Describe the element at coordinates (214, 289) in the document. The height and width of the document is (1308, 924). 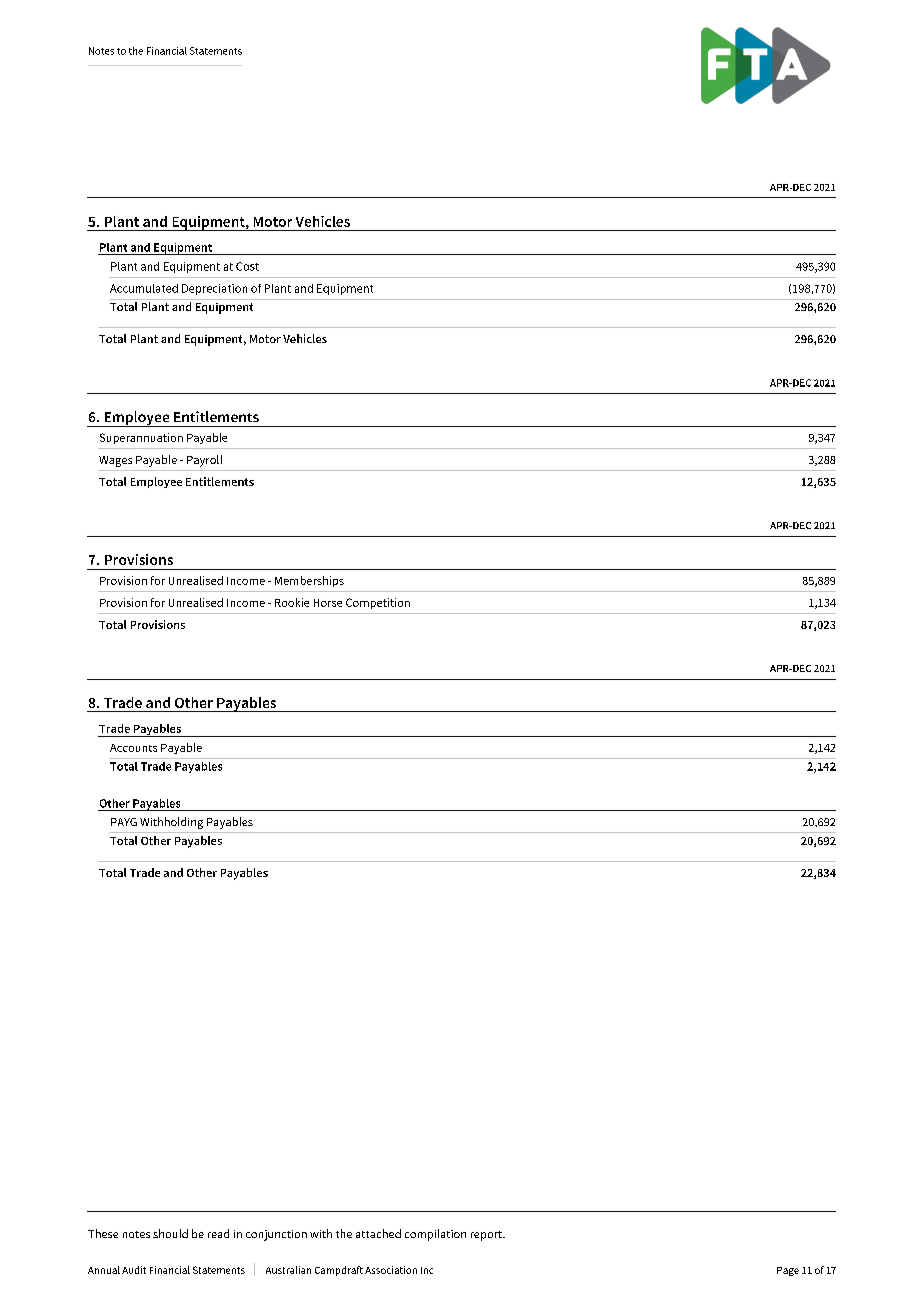
I see `Depreciation` at that location.
